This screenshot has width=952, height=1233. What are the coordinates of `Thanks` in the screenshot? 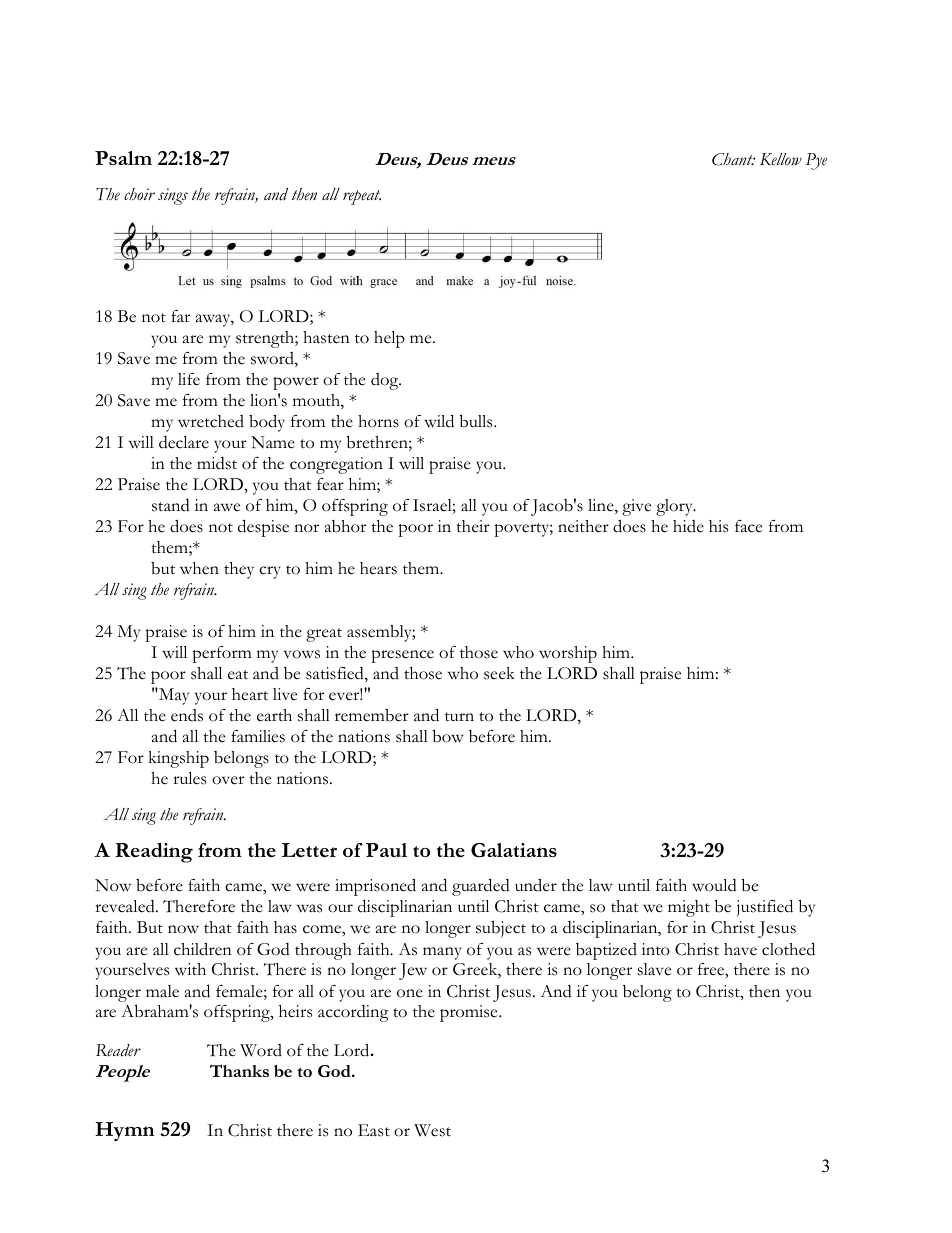 It's located at (239, 1070).
